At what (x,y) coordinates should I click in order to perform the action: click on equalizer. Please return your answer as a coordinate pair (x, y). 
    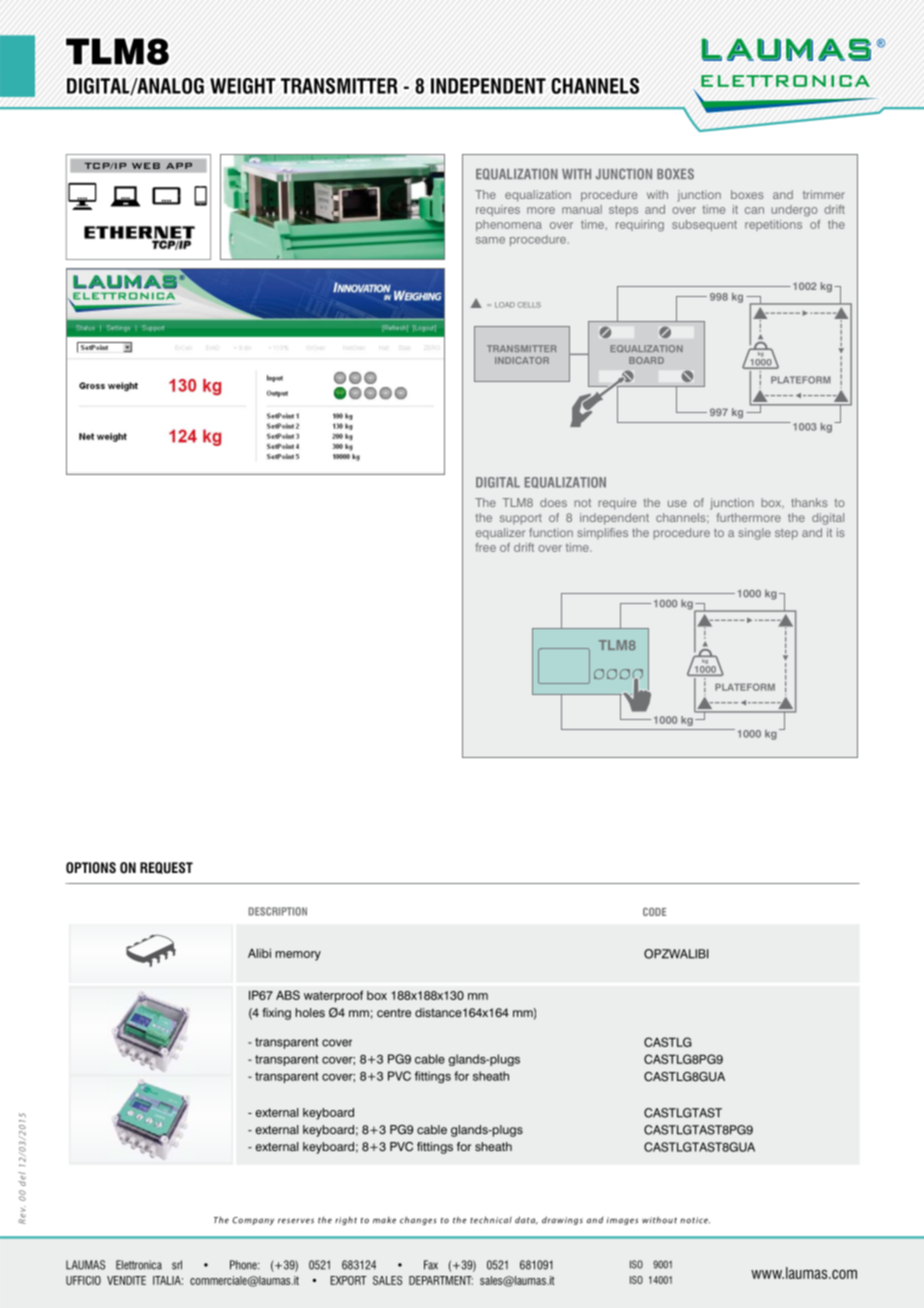
    Looking at the image, I should click on (500, 533).
